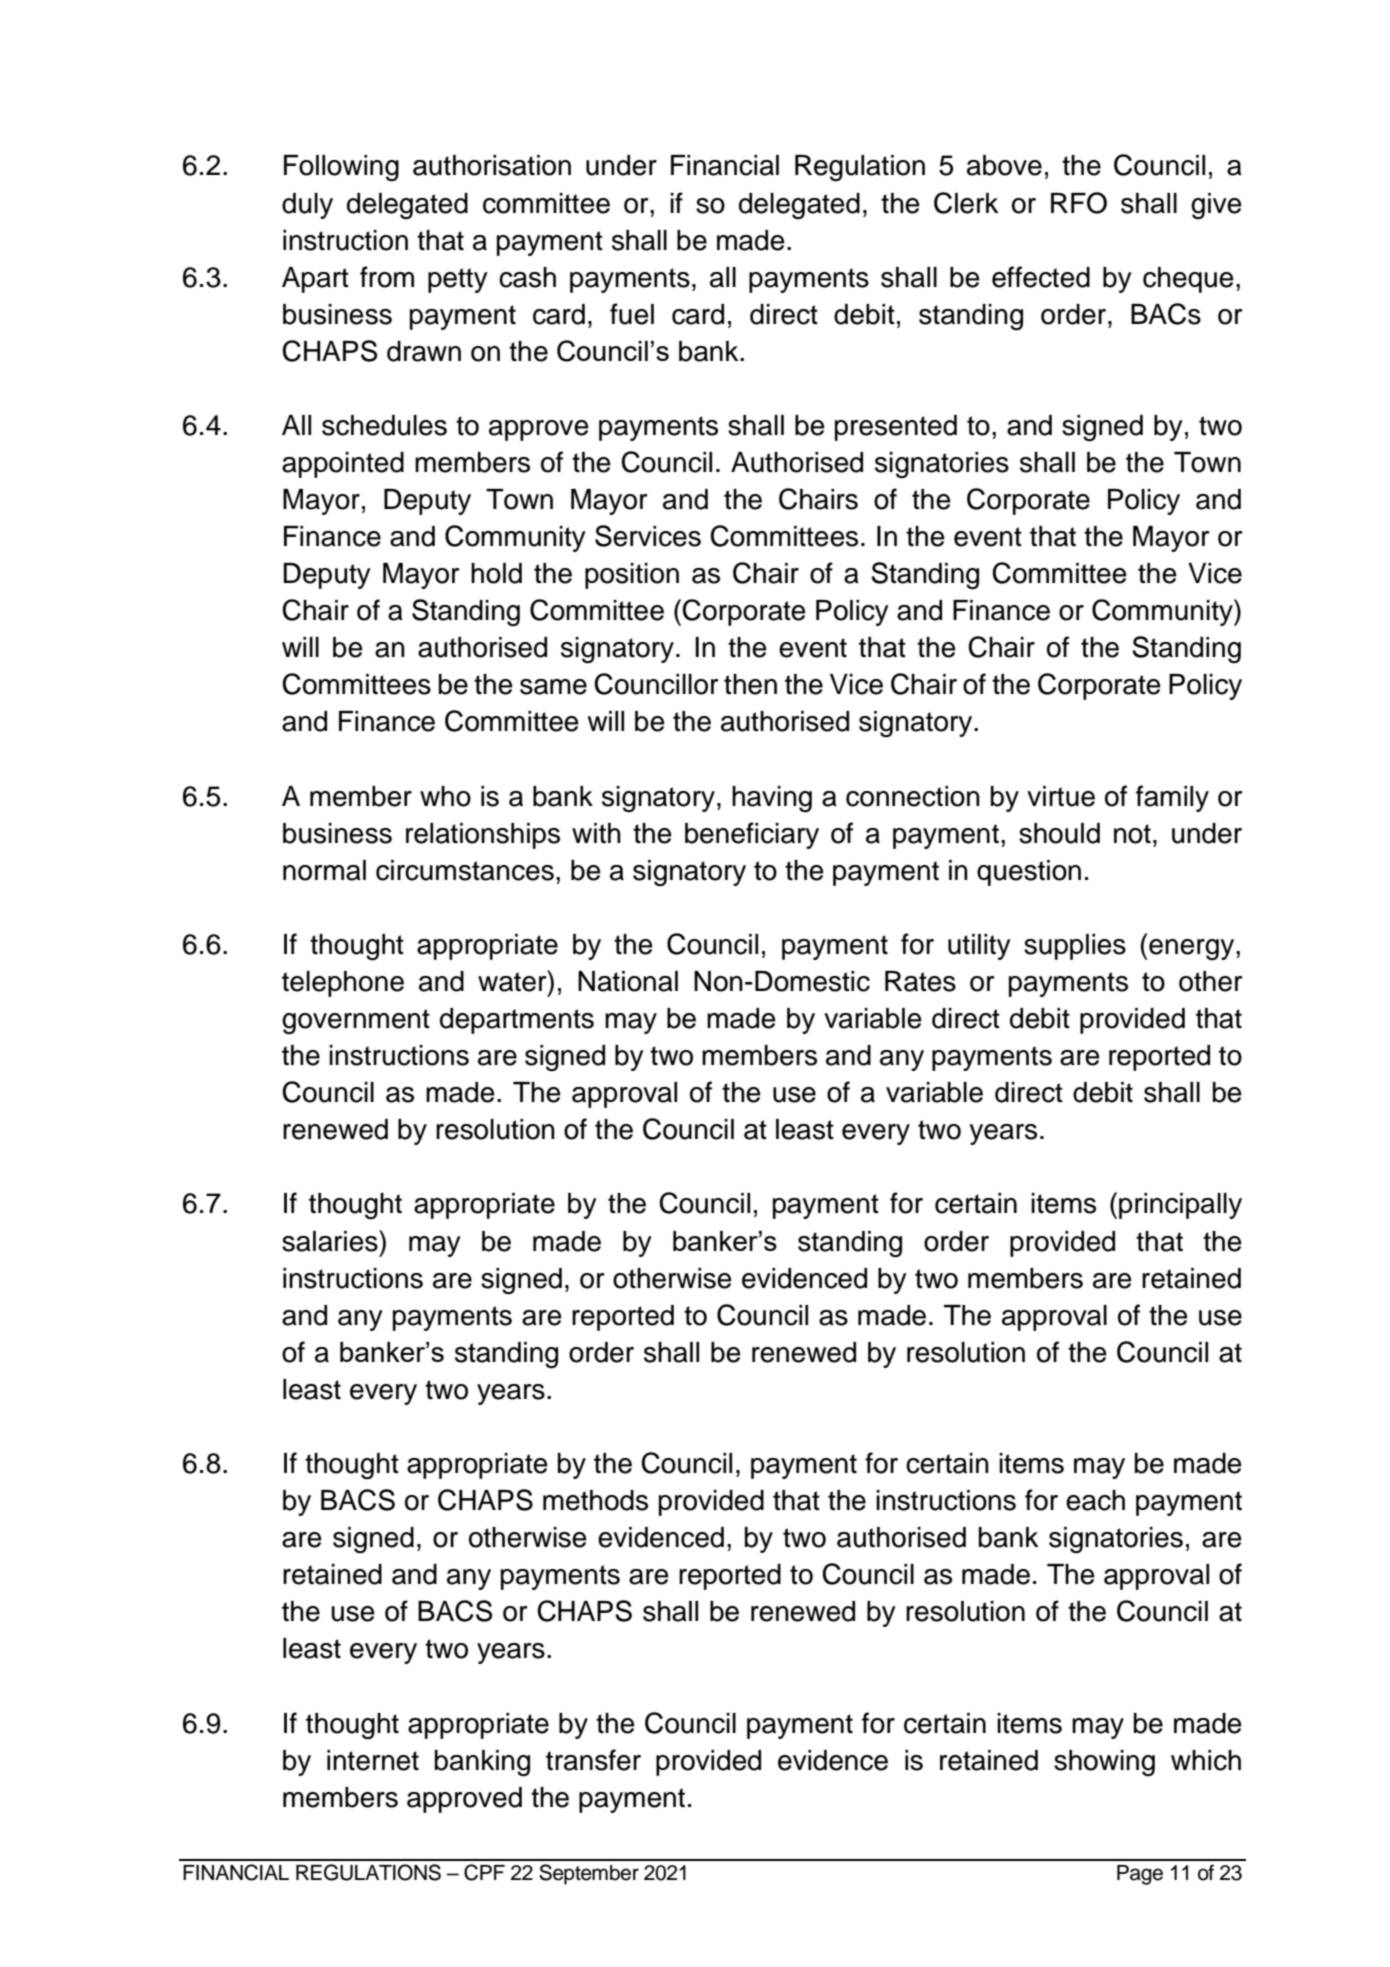  Describe the element at coordinates (1095, 1500) in the image. I see `each` at that location.
